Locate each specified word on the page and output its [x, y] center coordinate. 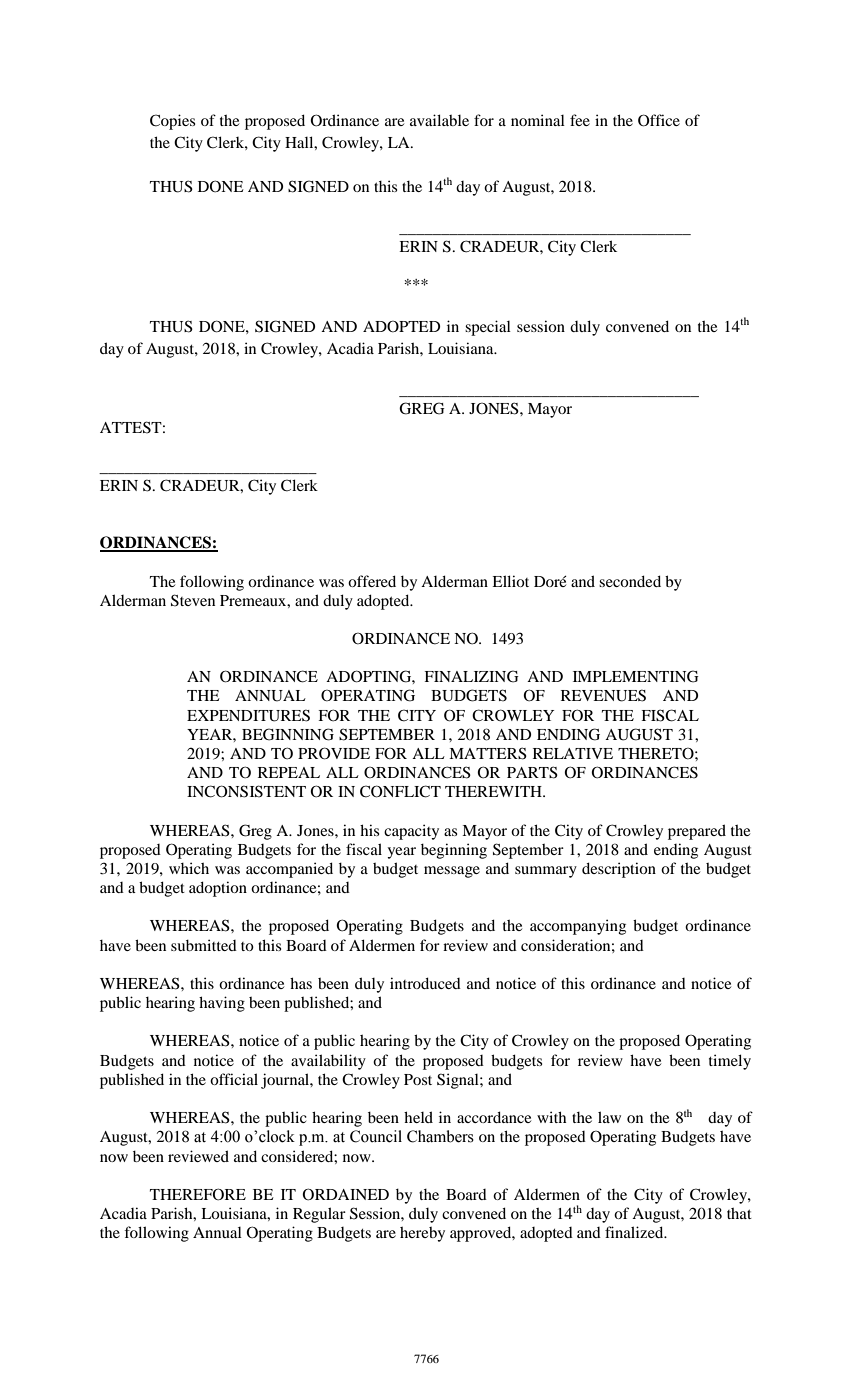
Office [659, 120]
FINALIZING [472, 676]
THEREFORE [198, 1194]
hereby [422, 1234]
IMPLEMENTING [636, 676]
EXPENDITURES [248, 715]
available [439, 120]
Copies [172, 122]
